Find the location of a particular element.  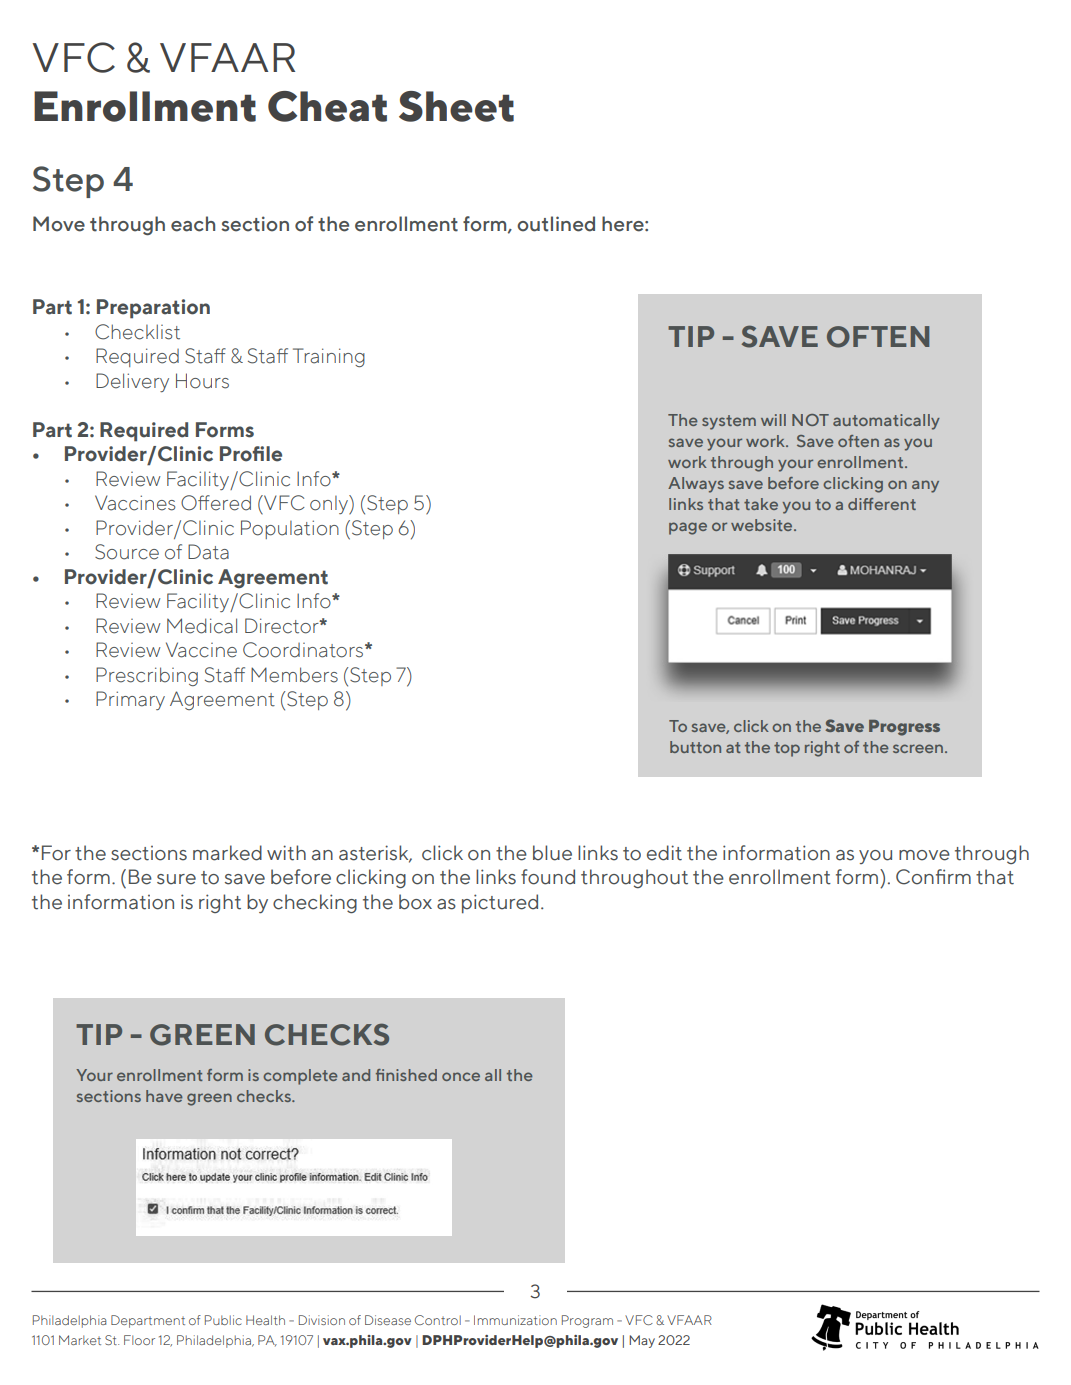

pictured is located at coordinates (500, 903).
